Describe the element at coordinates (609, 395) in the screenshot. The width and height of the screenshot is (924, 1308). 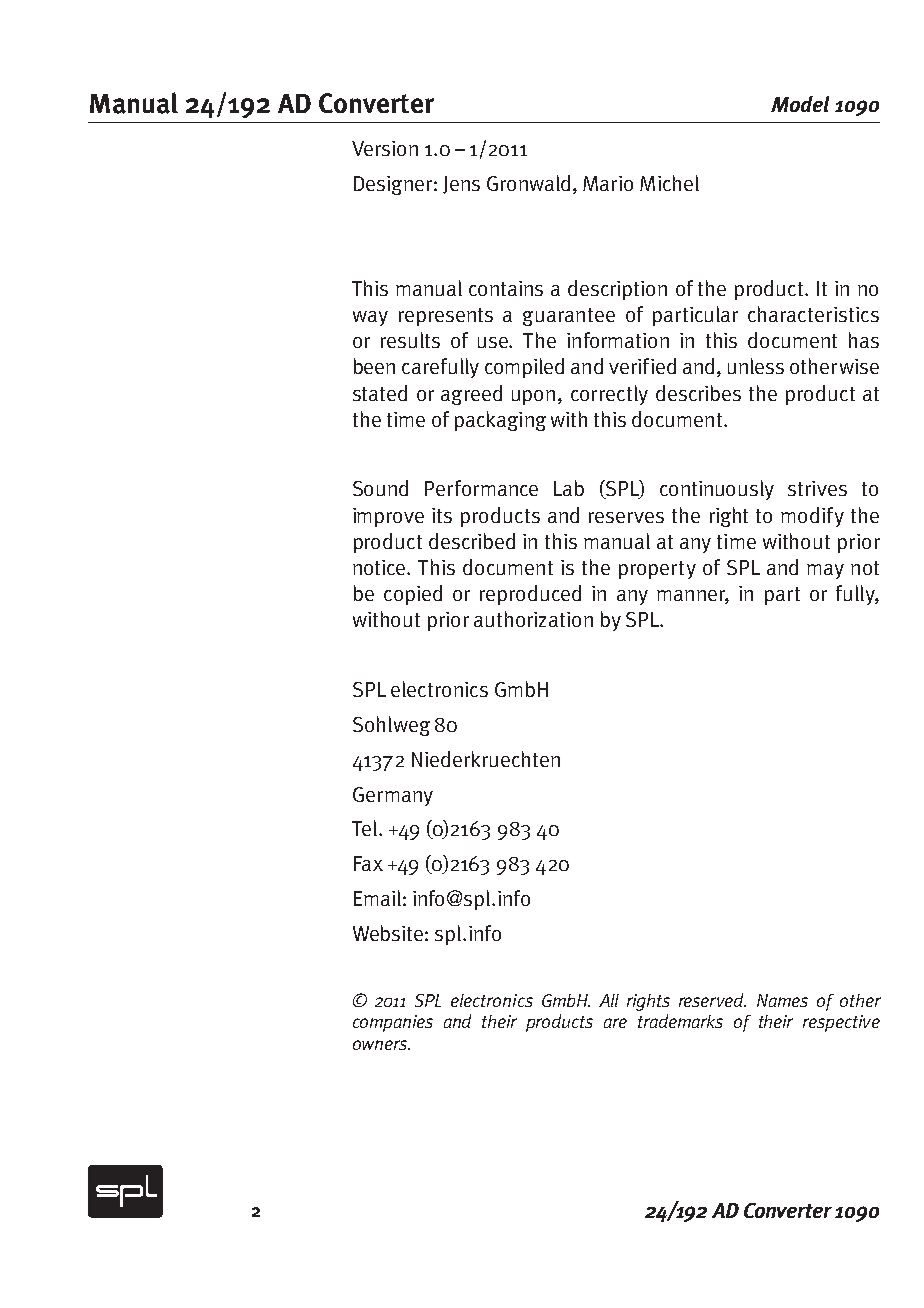
I see `correctly` at that location.
